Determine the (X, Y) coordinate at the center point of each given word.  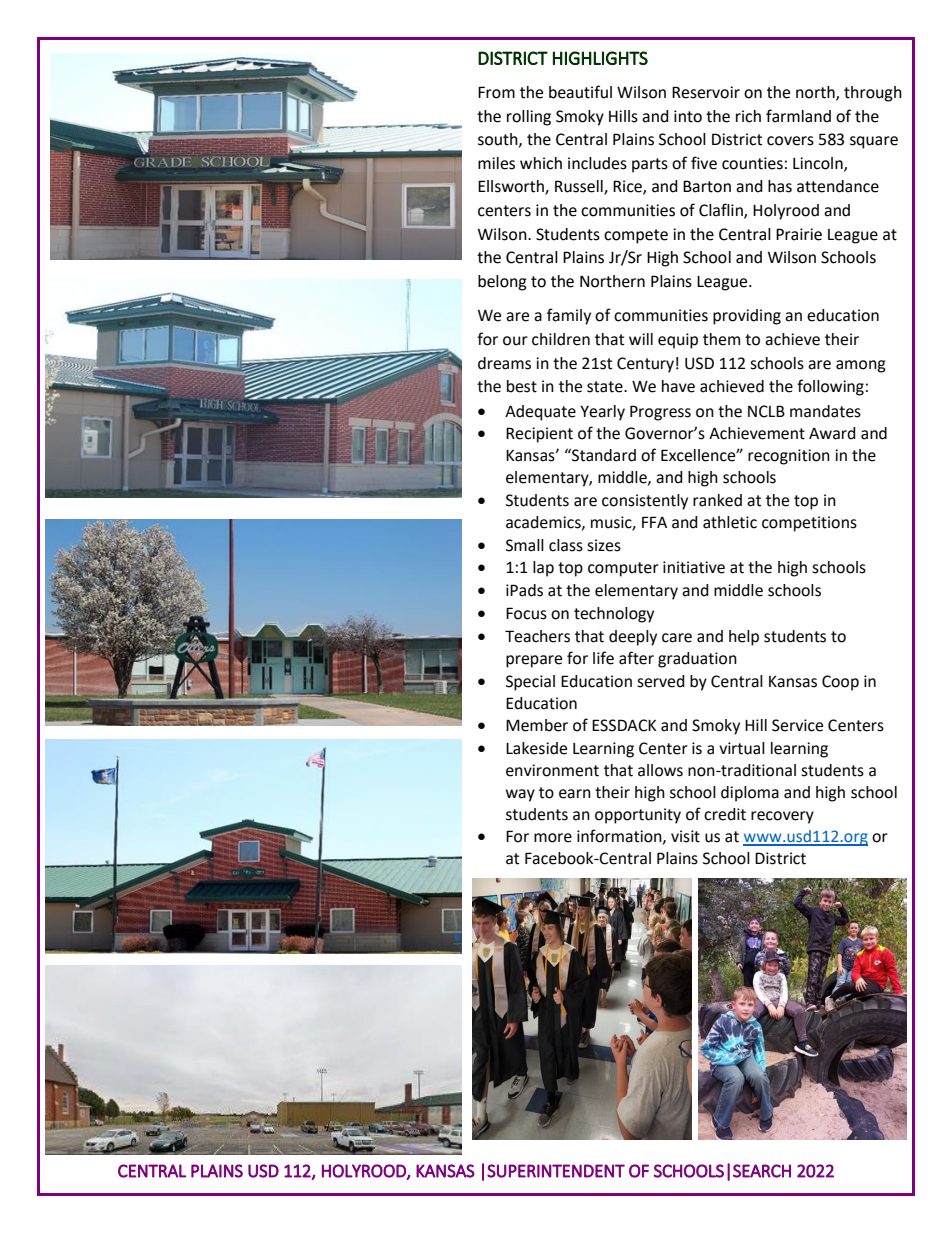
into (688, 116)
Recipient (539, 435)
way (520, 795)
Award (832, 433)
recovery (782, 817)
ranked (717, 500)
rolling (529, 118)
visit (685, 836)
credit (725, 814)
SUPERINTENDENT (556, 1171)
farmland (798, 116)
